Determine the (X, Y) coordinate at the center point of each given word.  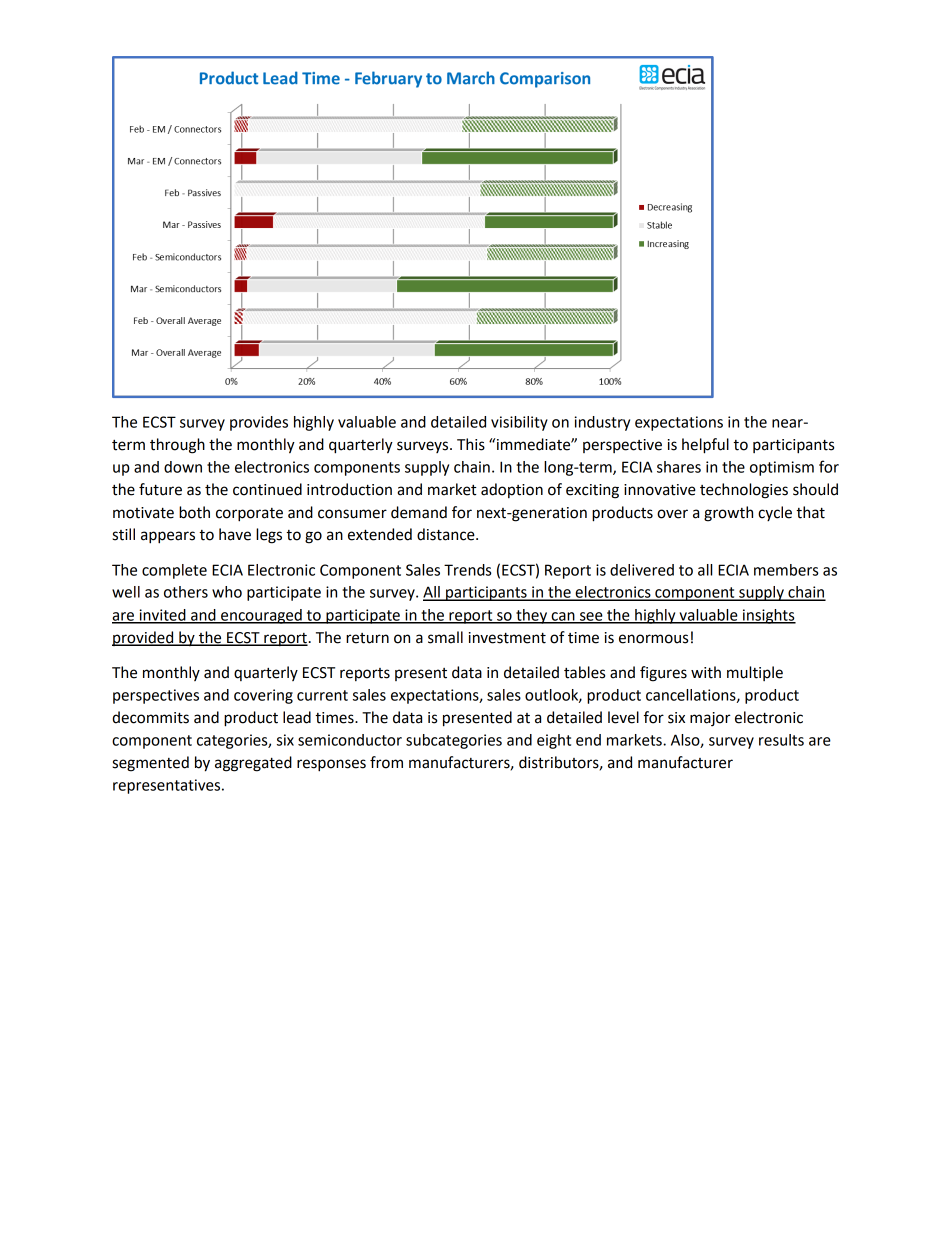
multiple (755, 673)
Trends (467, 570)
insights (768, 616)
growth (728, 514)
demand (419, 512)
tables (584, 672)
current (322, 695)
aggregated (253, 764)
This (471, 444)
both (194, 512)
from (386, 762)
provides (259, 423)
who (227, 592)
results (781, 740)
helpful (705, 446)
